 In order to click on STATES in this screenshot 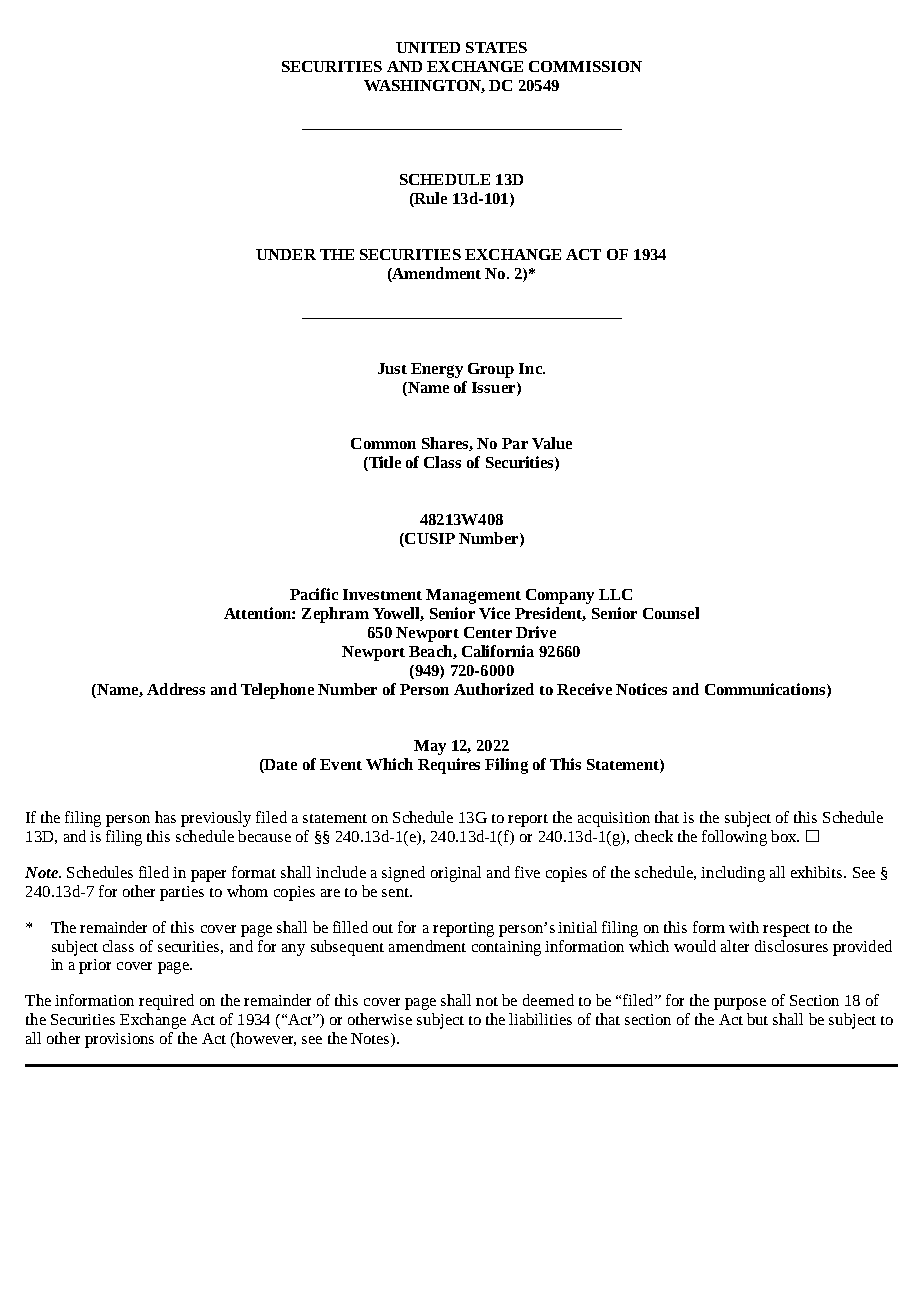, I will do `click(496, 47)`.
